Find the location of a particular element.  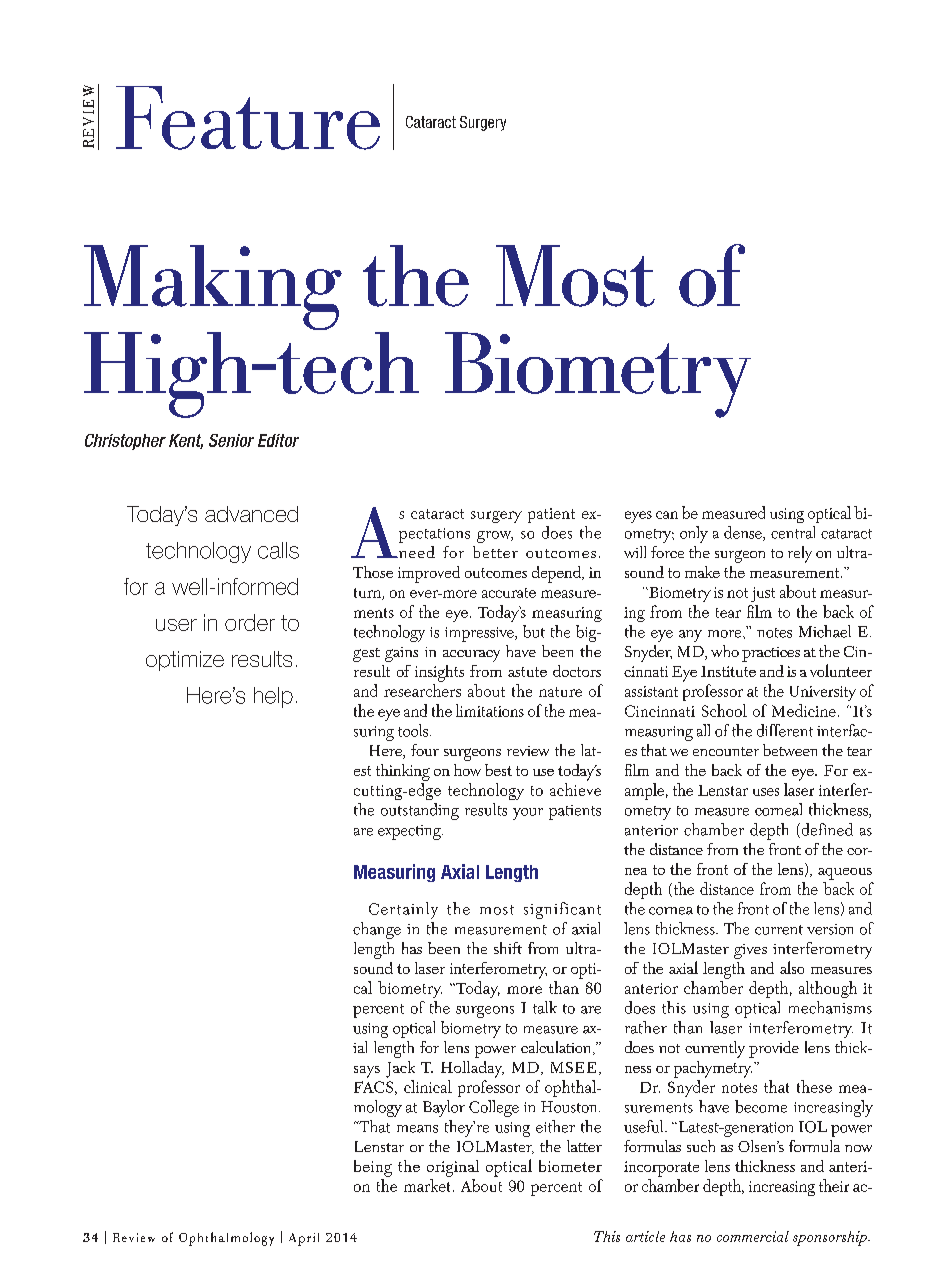

change is located at coordinates (377, 930).
